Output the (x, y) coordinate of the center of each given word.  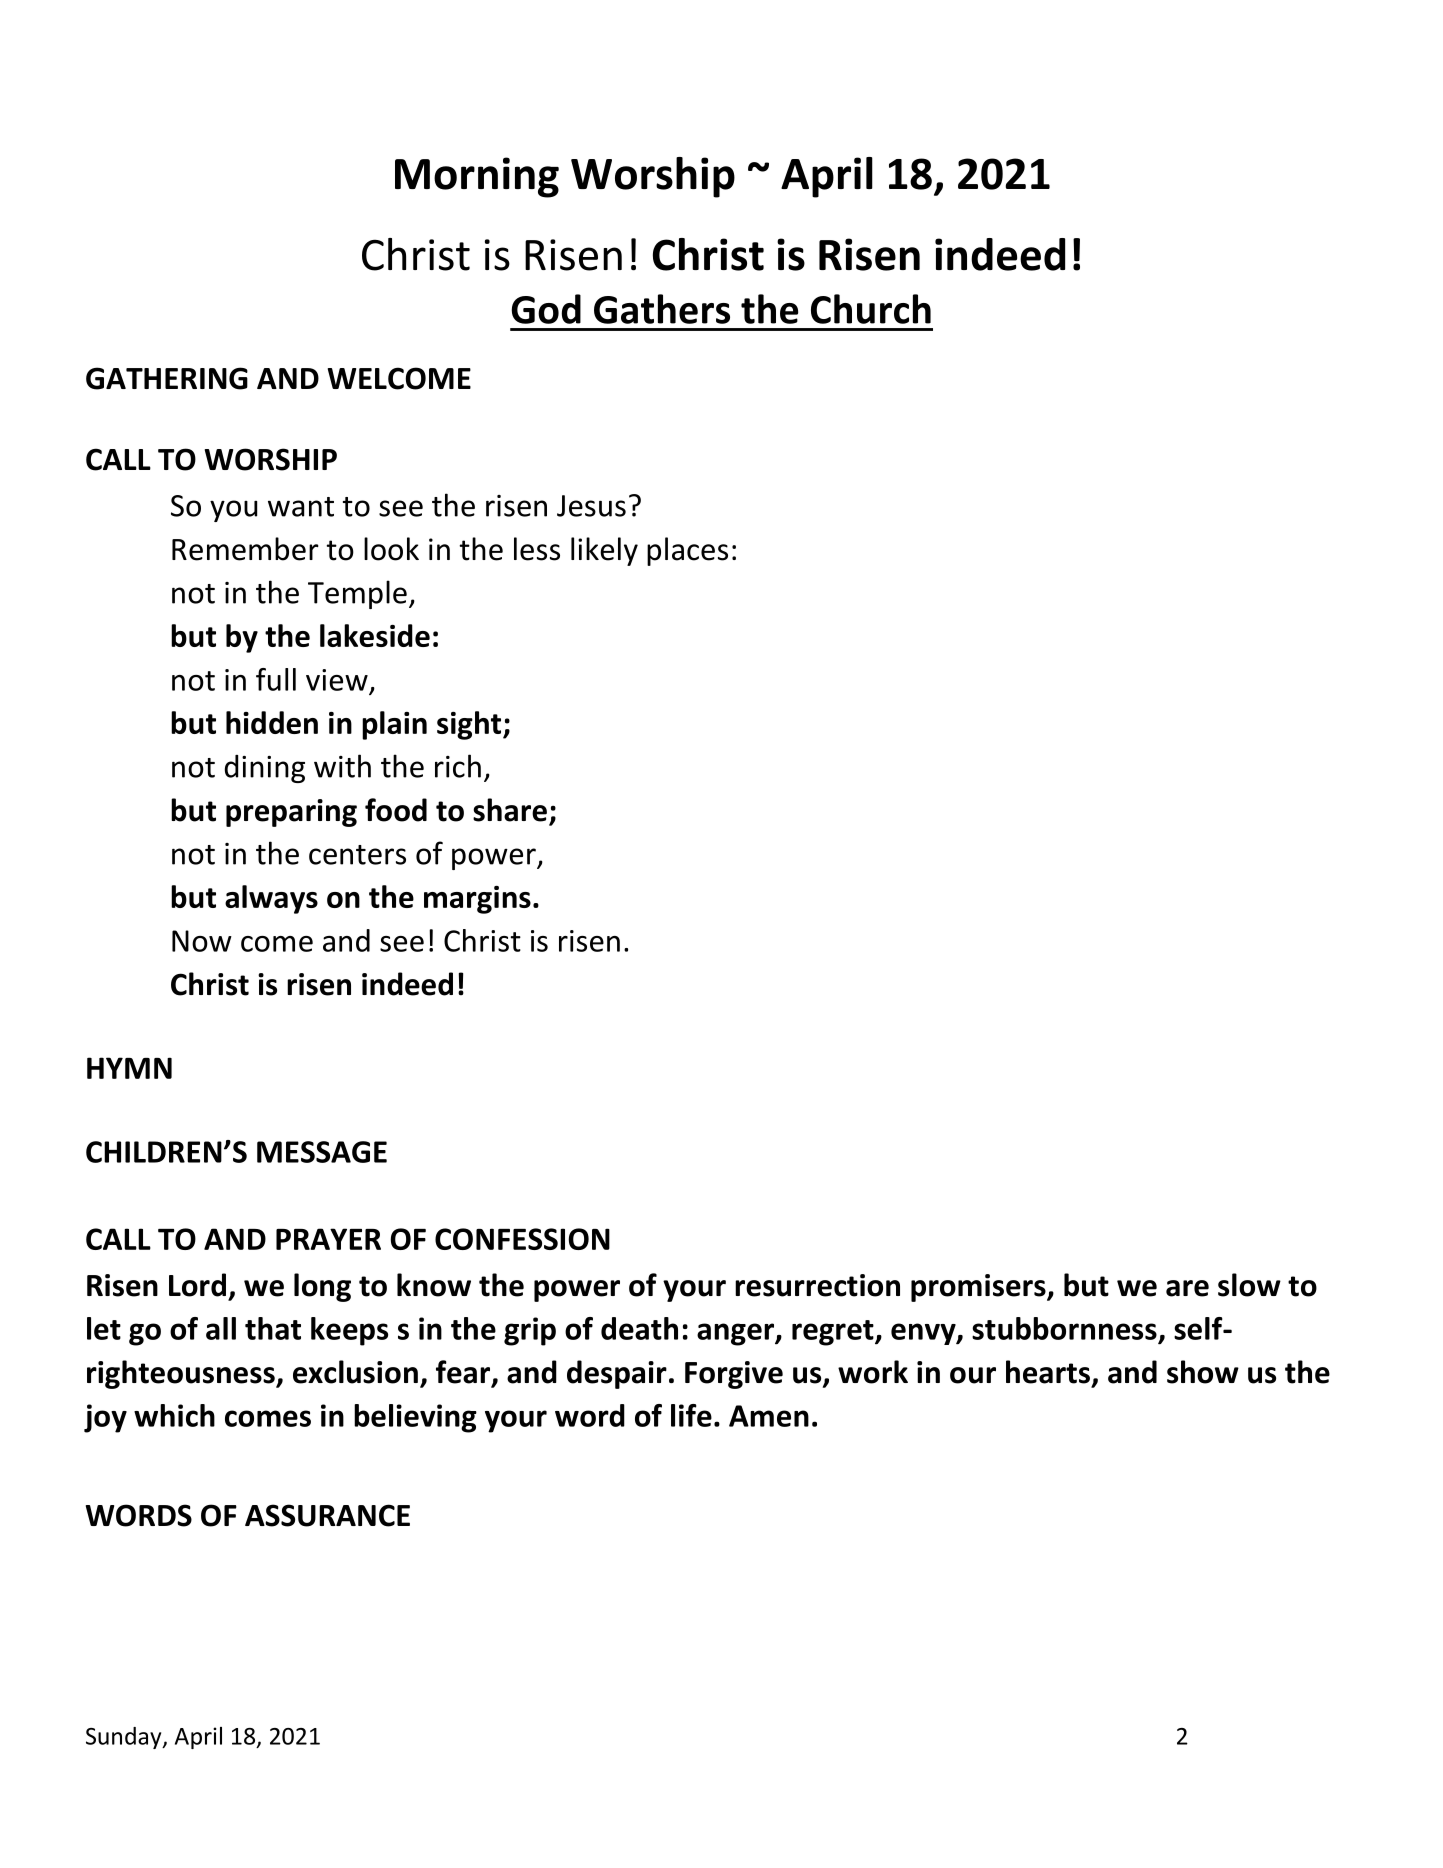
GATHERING (167, 378)
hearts (1048, 1372)
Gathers (662, 309)
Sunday (125, 1738)
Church (871, 309)
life (691, 1415)
